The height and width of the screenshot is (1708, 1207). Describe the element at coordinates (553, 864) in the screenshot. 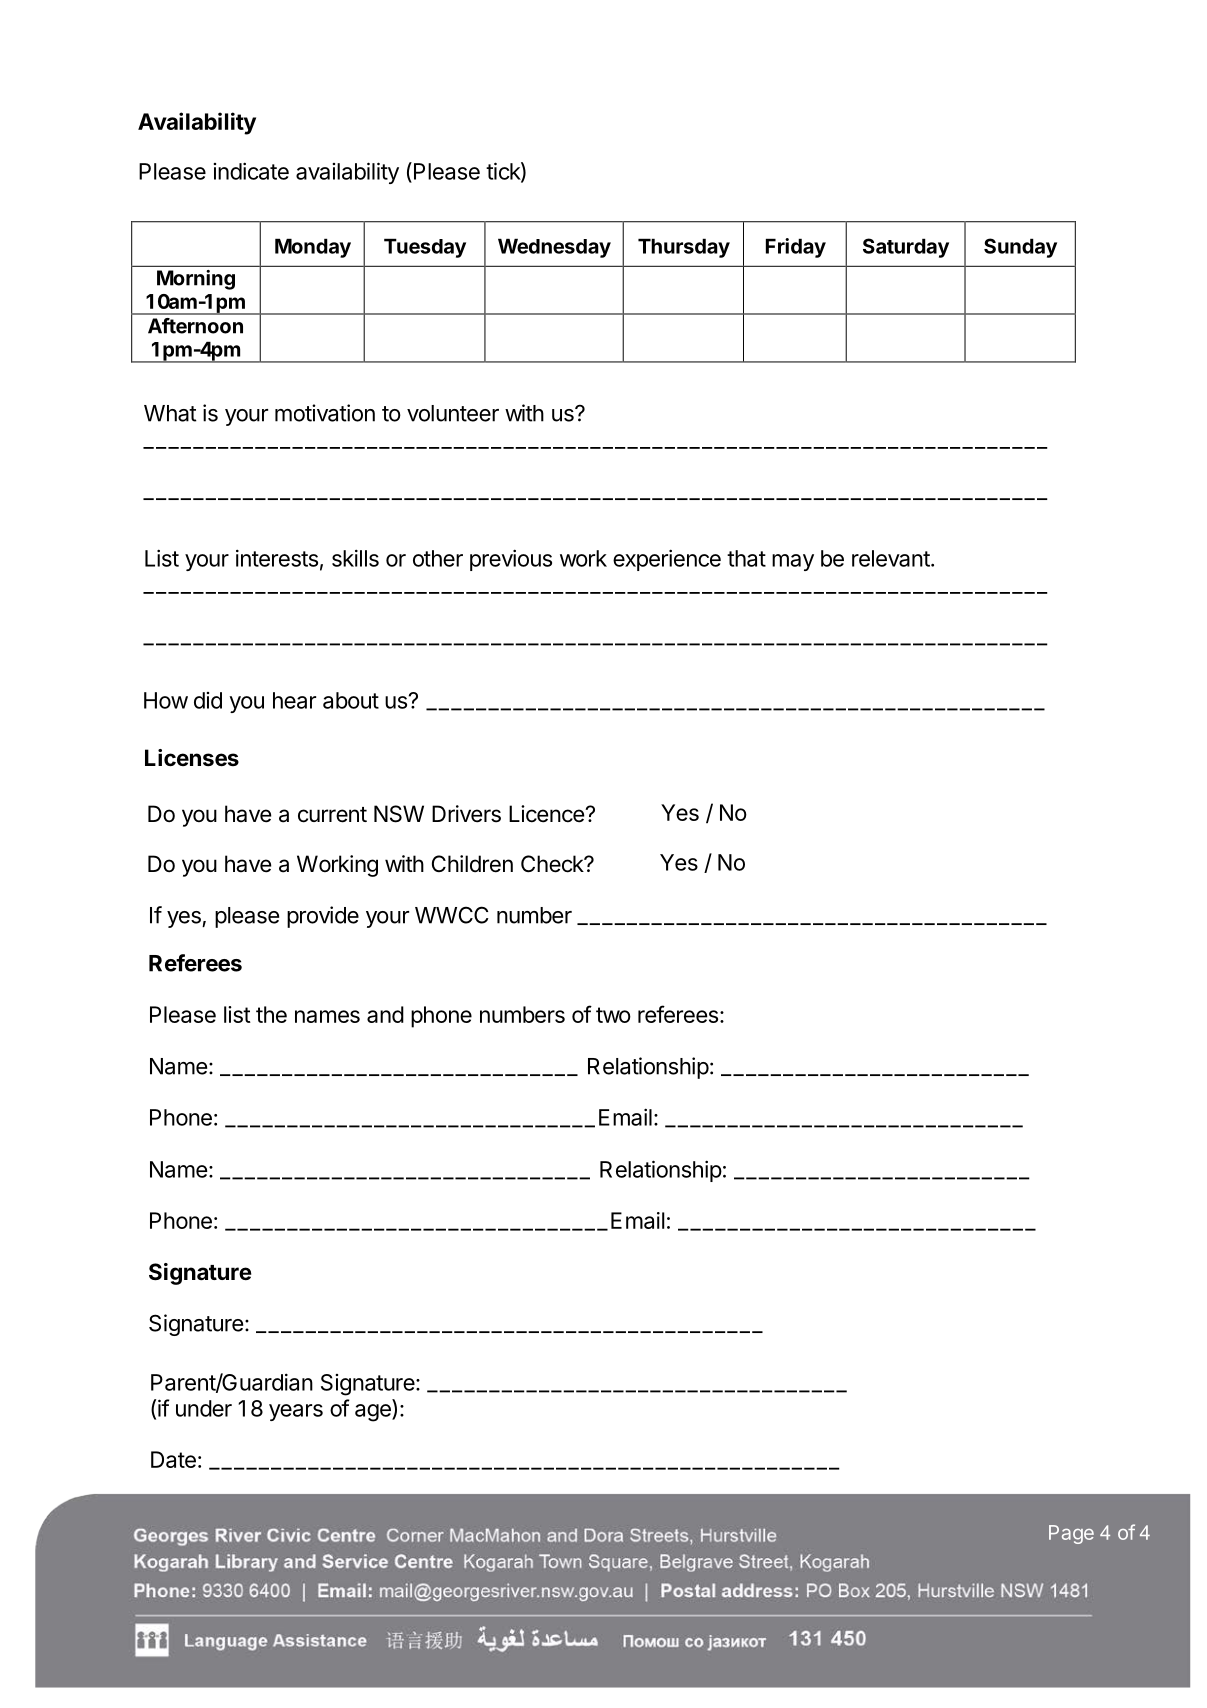

I see `Check` at that location.
